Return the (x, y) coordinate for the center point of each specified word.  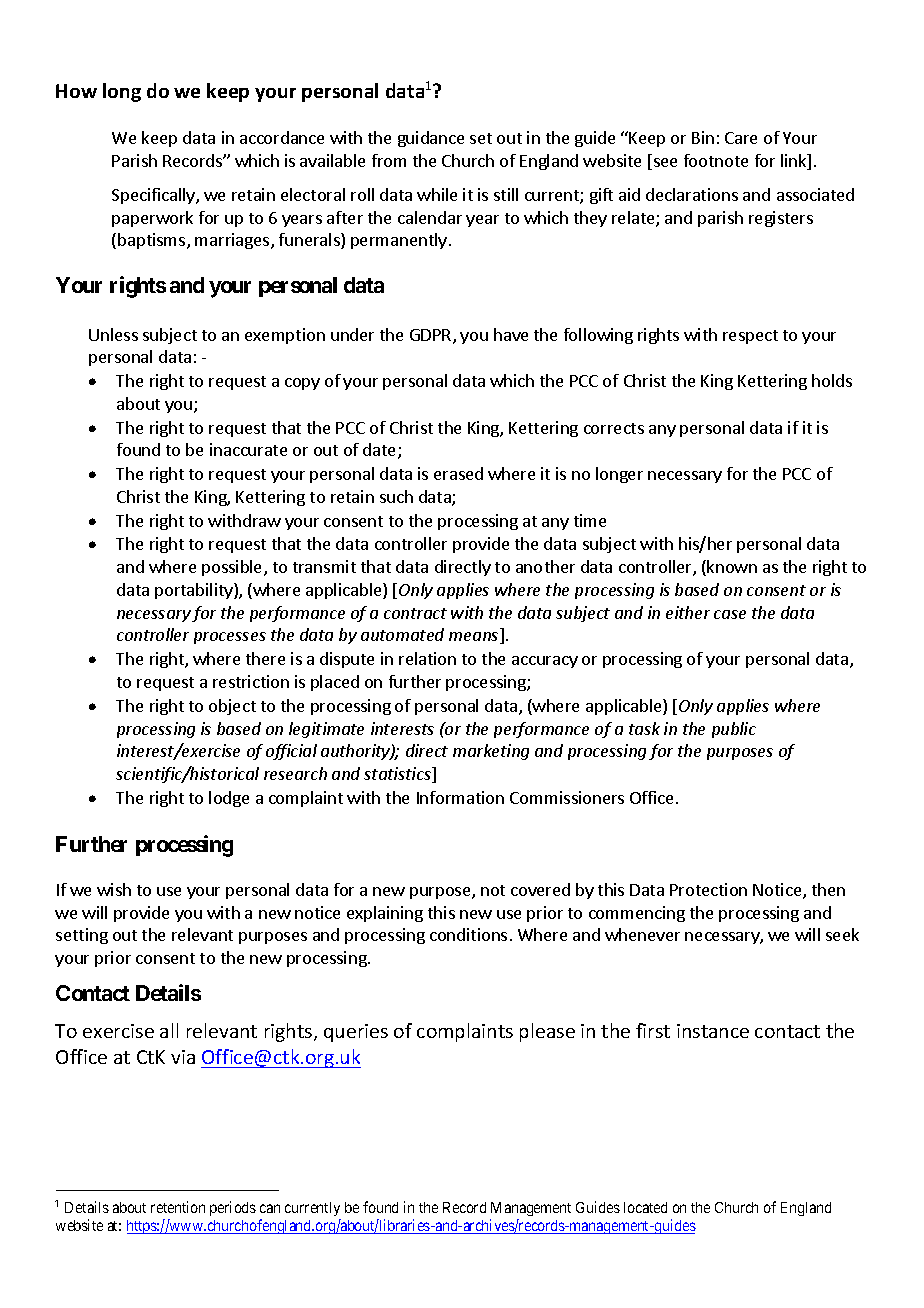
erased (458, 473)
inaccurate (248, 449)
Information (460, 797)
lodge (229, 799)
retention (178, 1207)
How (76, 91)
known (732, 566)
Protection (708, 889)
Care (741, 138)
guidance (431, 139)
